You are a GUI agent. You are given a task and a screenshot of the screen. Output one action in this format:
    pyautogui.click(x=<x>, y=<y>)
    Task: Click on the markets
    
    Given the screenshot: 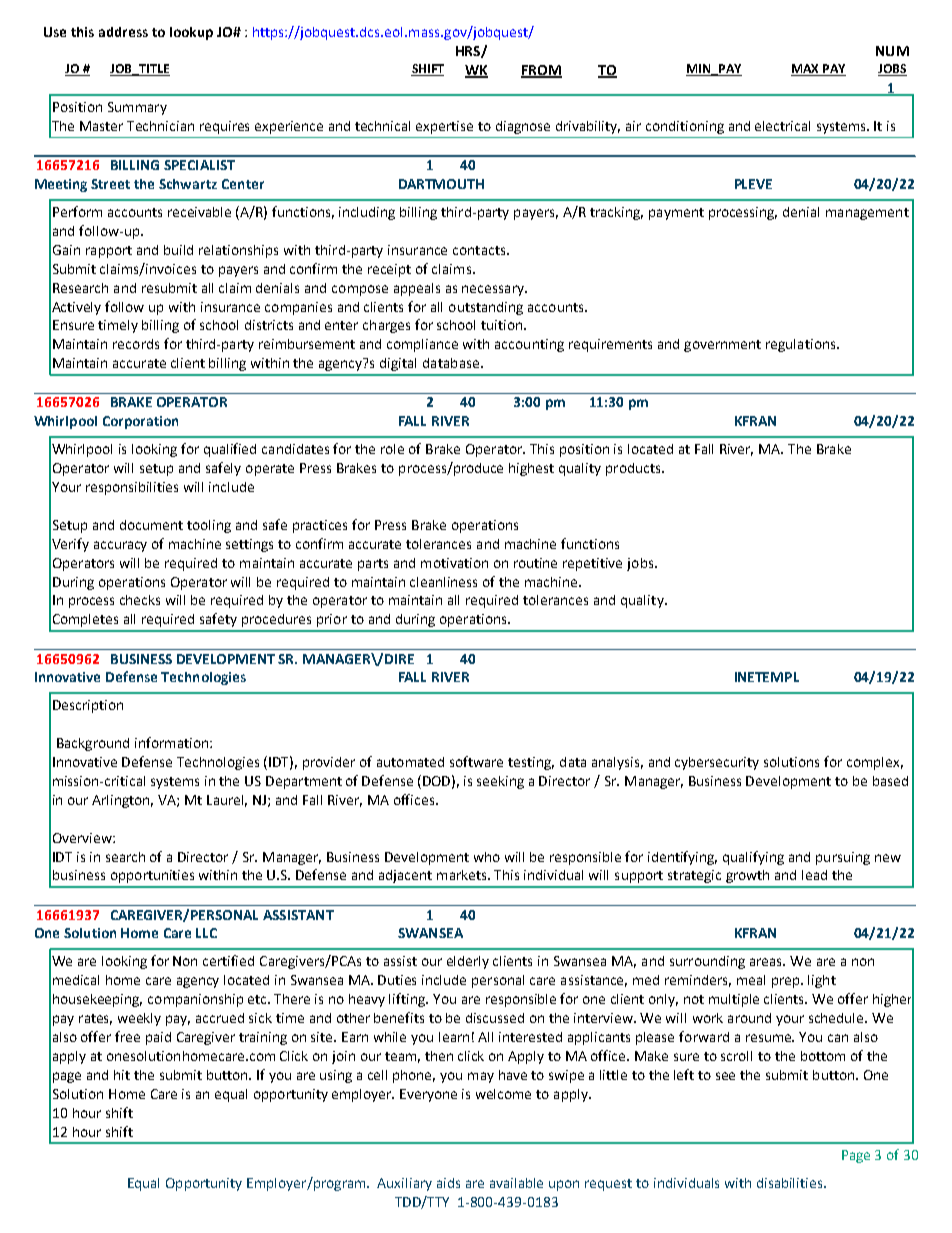 What is the action you would take?
    pyautogui.click(x=463, y=875)
